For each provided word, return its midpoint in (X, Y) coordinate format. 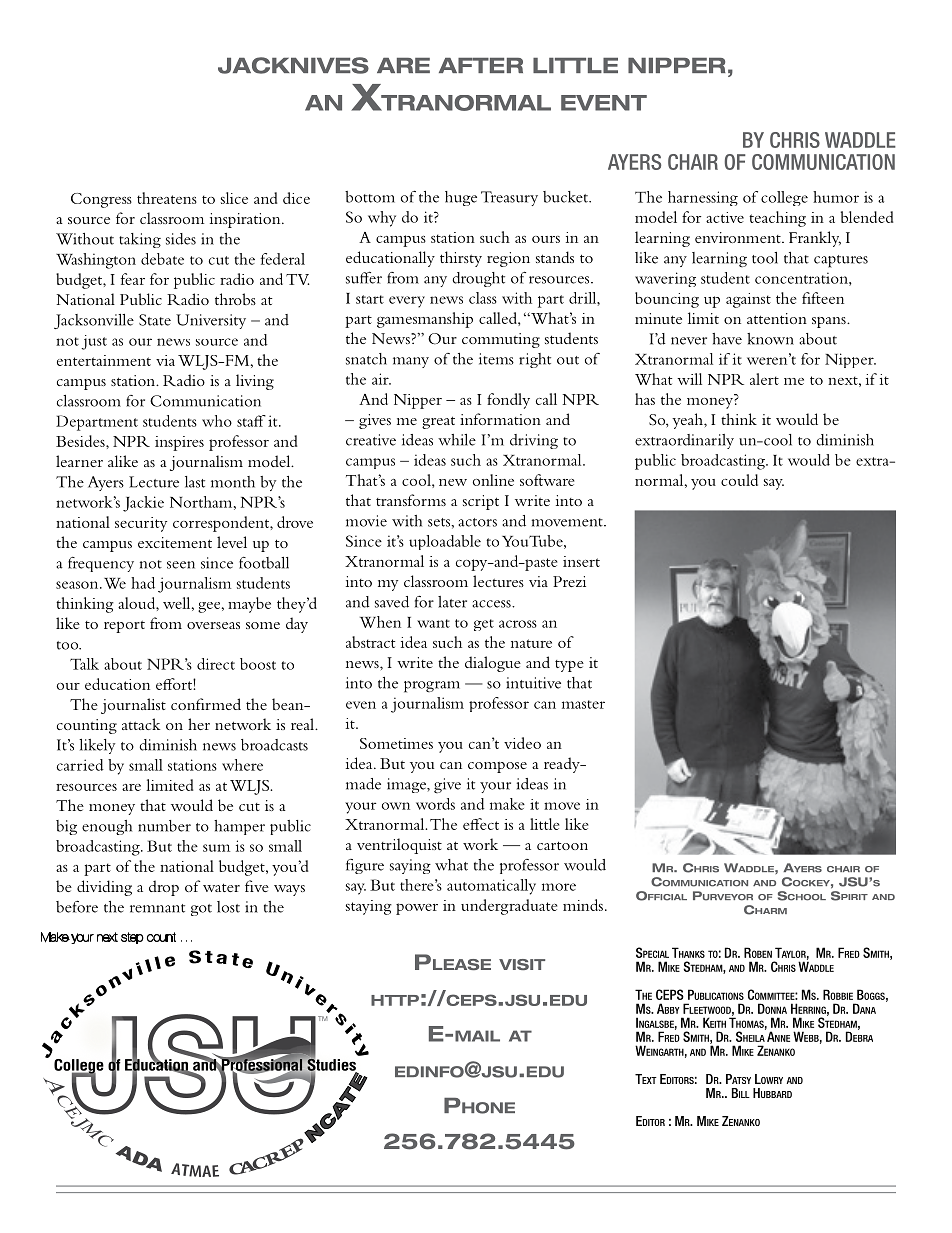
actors (477, 522)
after (481, 65)
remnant (157, 908)
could (739, 480)
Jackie (143, 504)
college (784, 198)
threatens (167, 198)
